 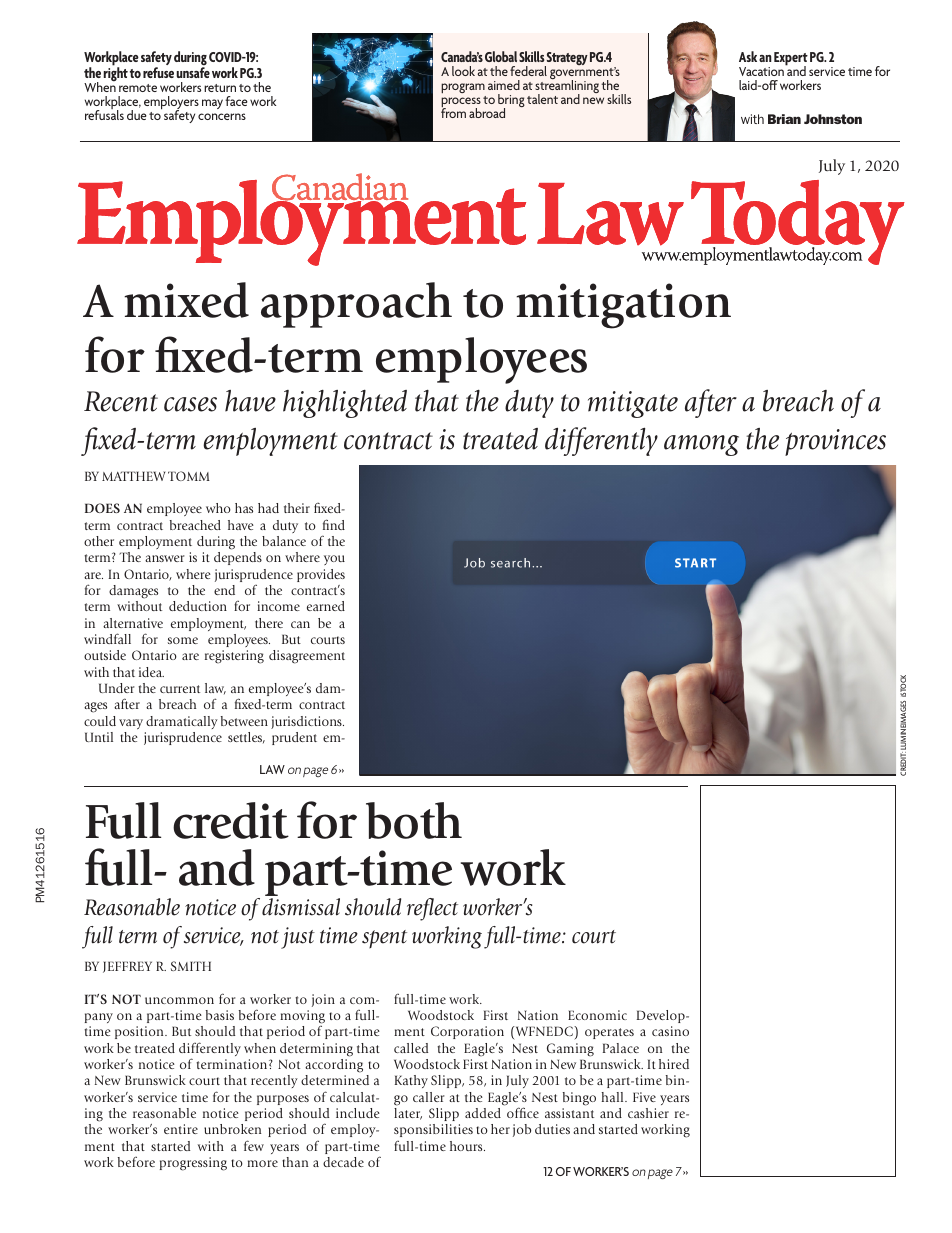 What do you see at coordinates (761, 71) in the page?
I see `Vacation` at bounding box center [761, 71].
